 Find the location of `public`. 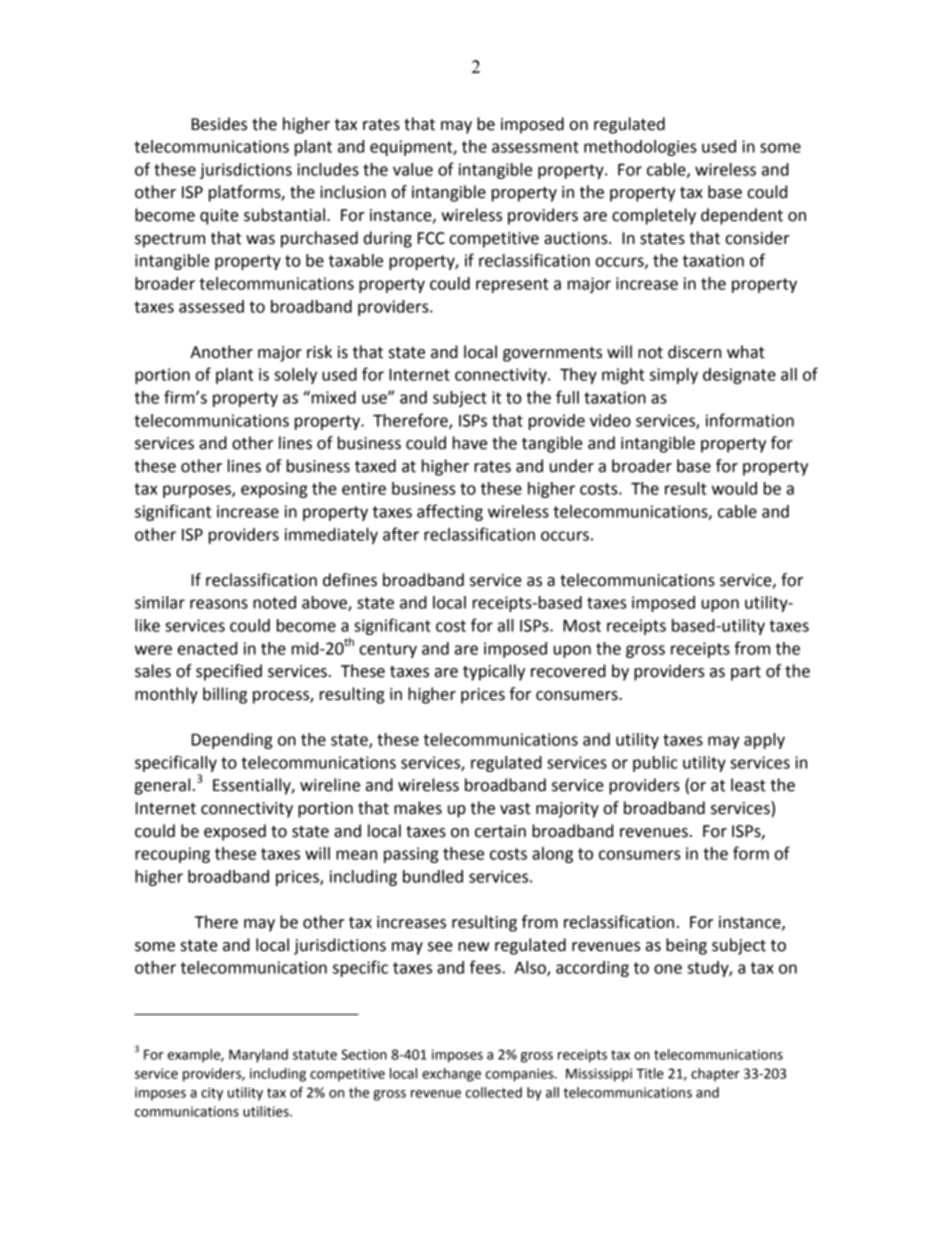

public is located at coordinates (655, 764).
